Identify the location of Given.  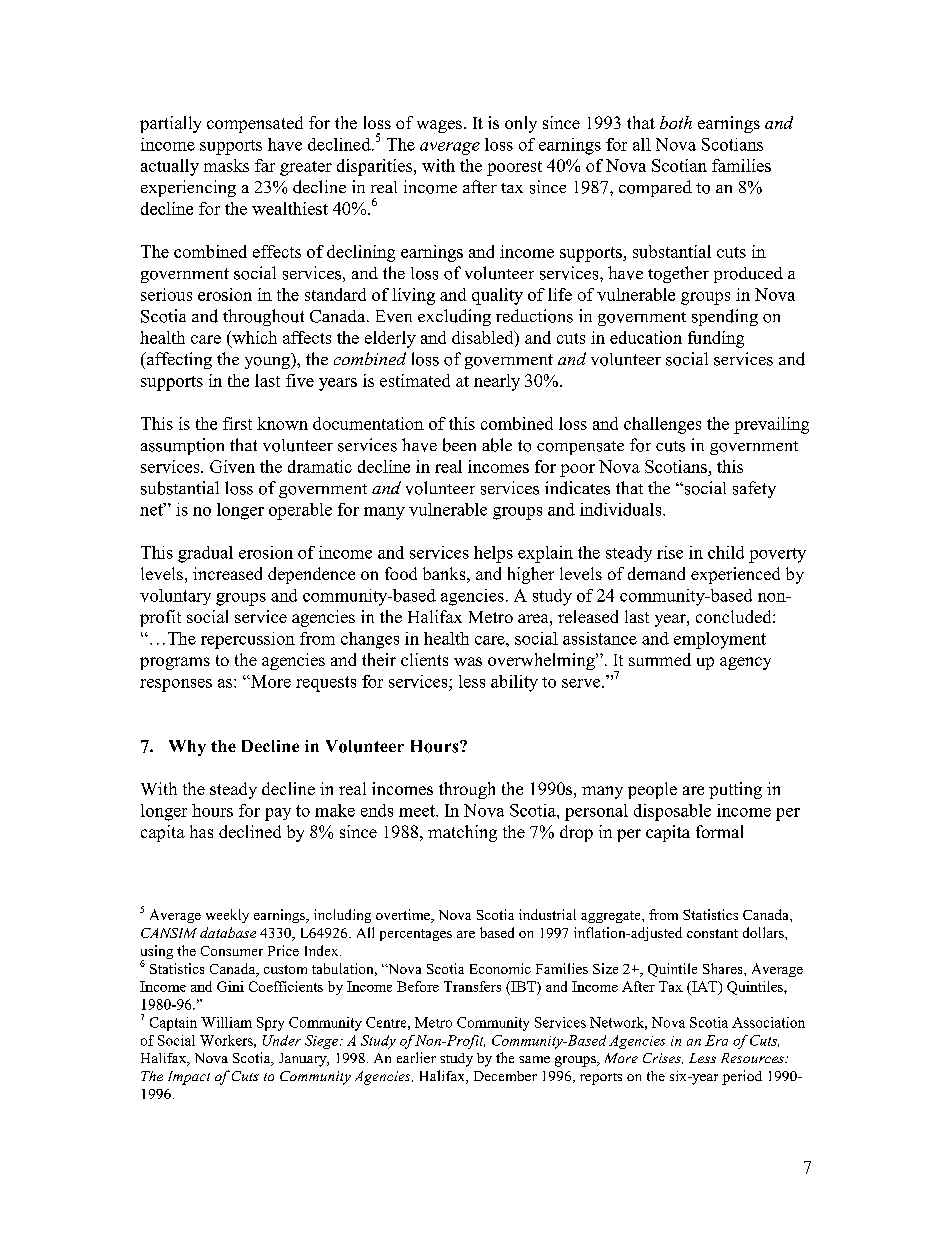
(232, 466).
